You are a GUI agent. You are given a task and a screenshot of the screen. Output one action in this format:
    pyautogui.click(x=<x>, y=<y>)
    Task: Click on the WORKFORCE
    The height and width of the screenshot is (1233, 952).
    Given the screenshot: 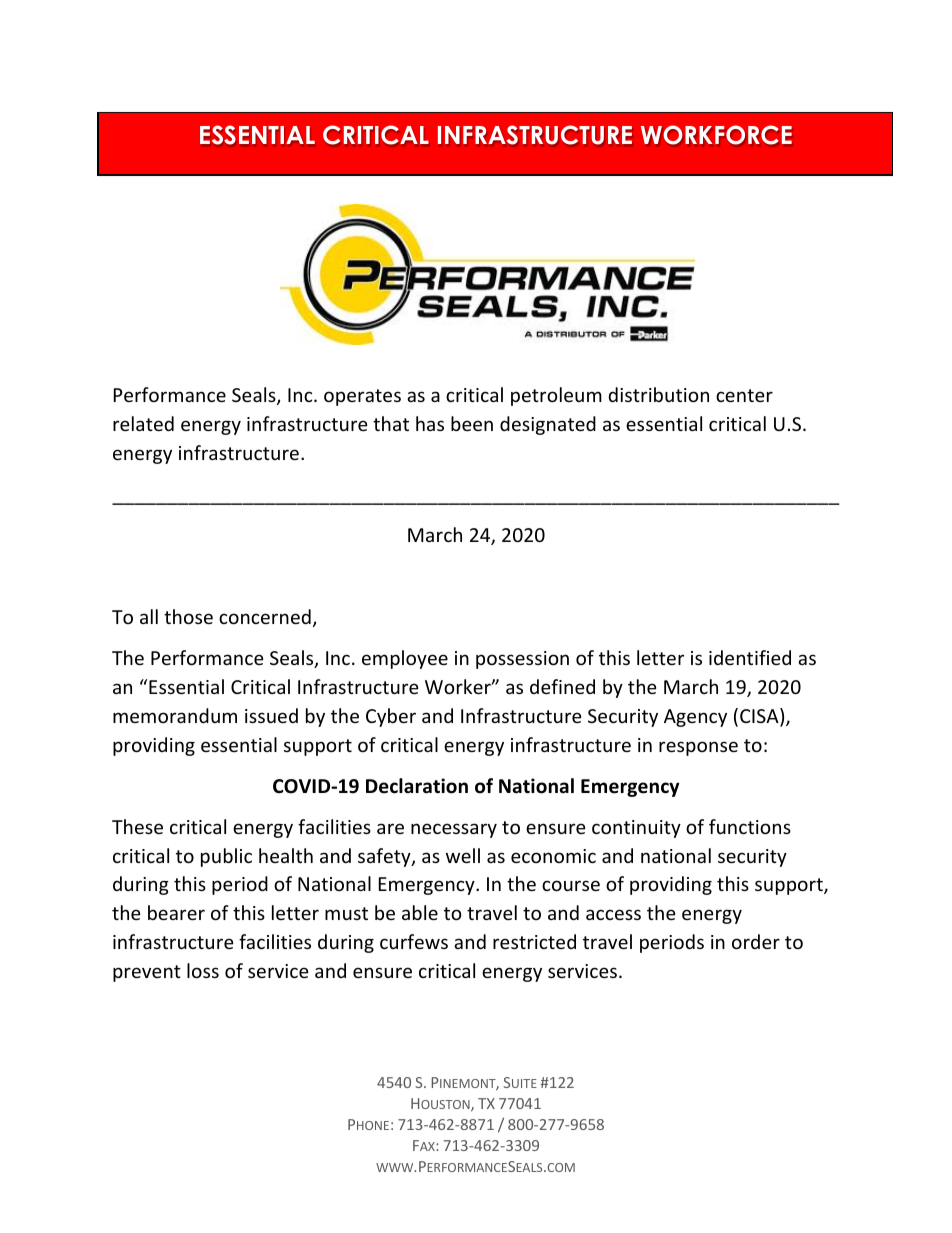 What is the action you would take?
    pyautogui.click(x=716, y=135)
